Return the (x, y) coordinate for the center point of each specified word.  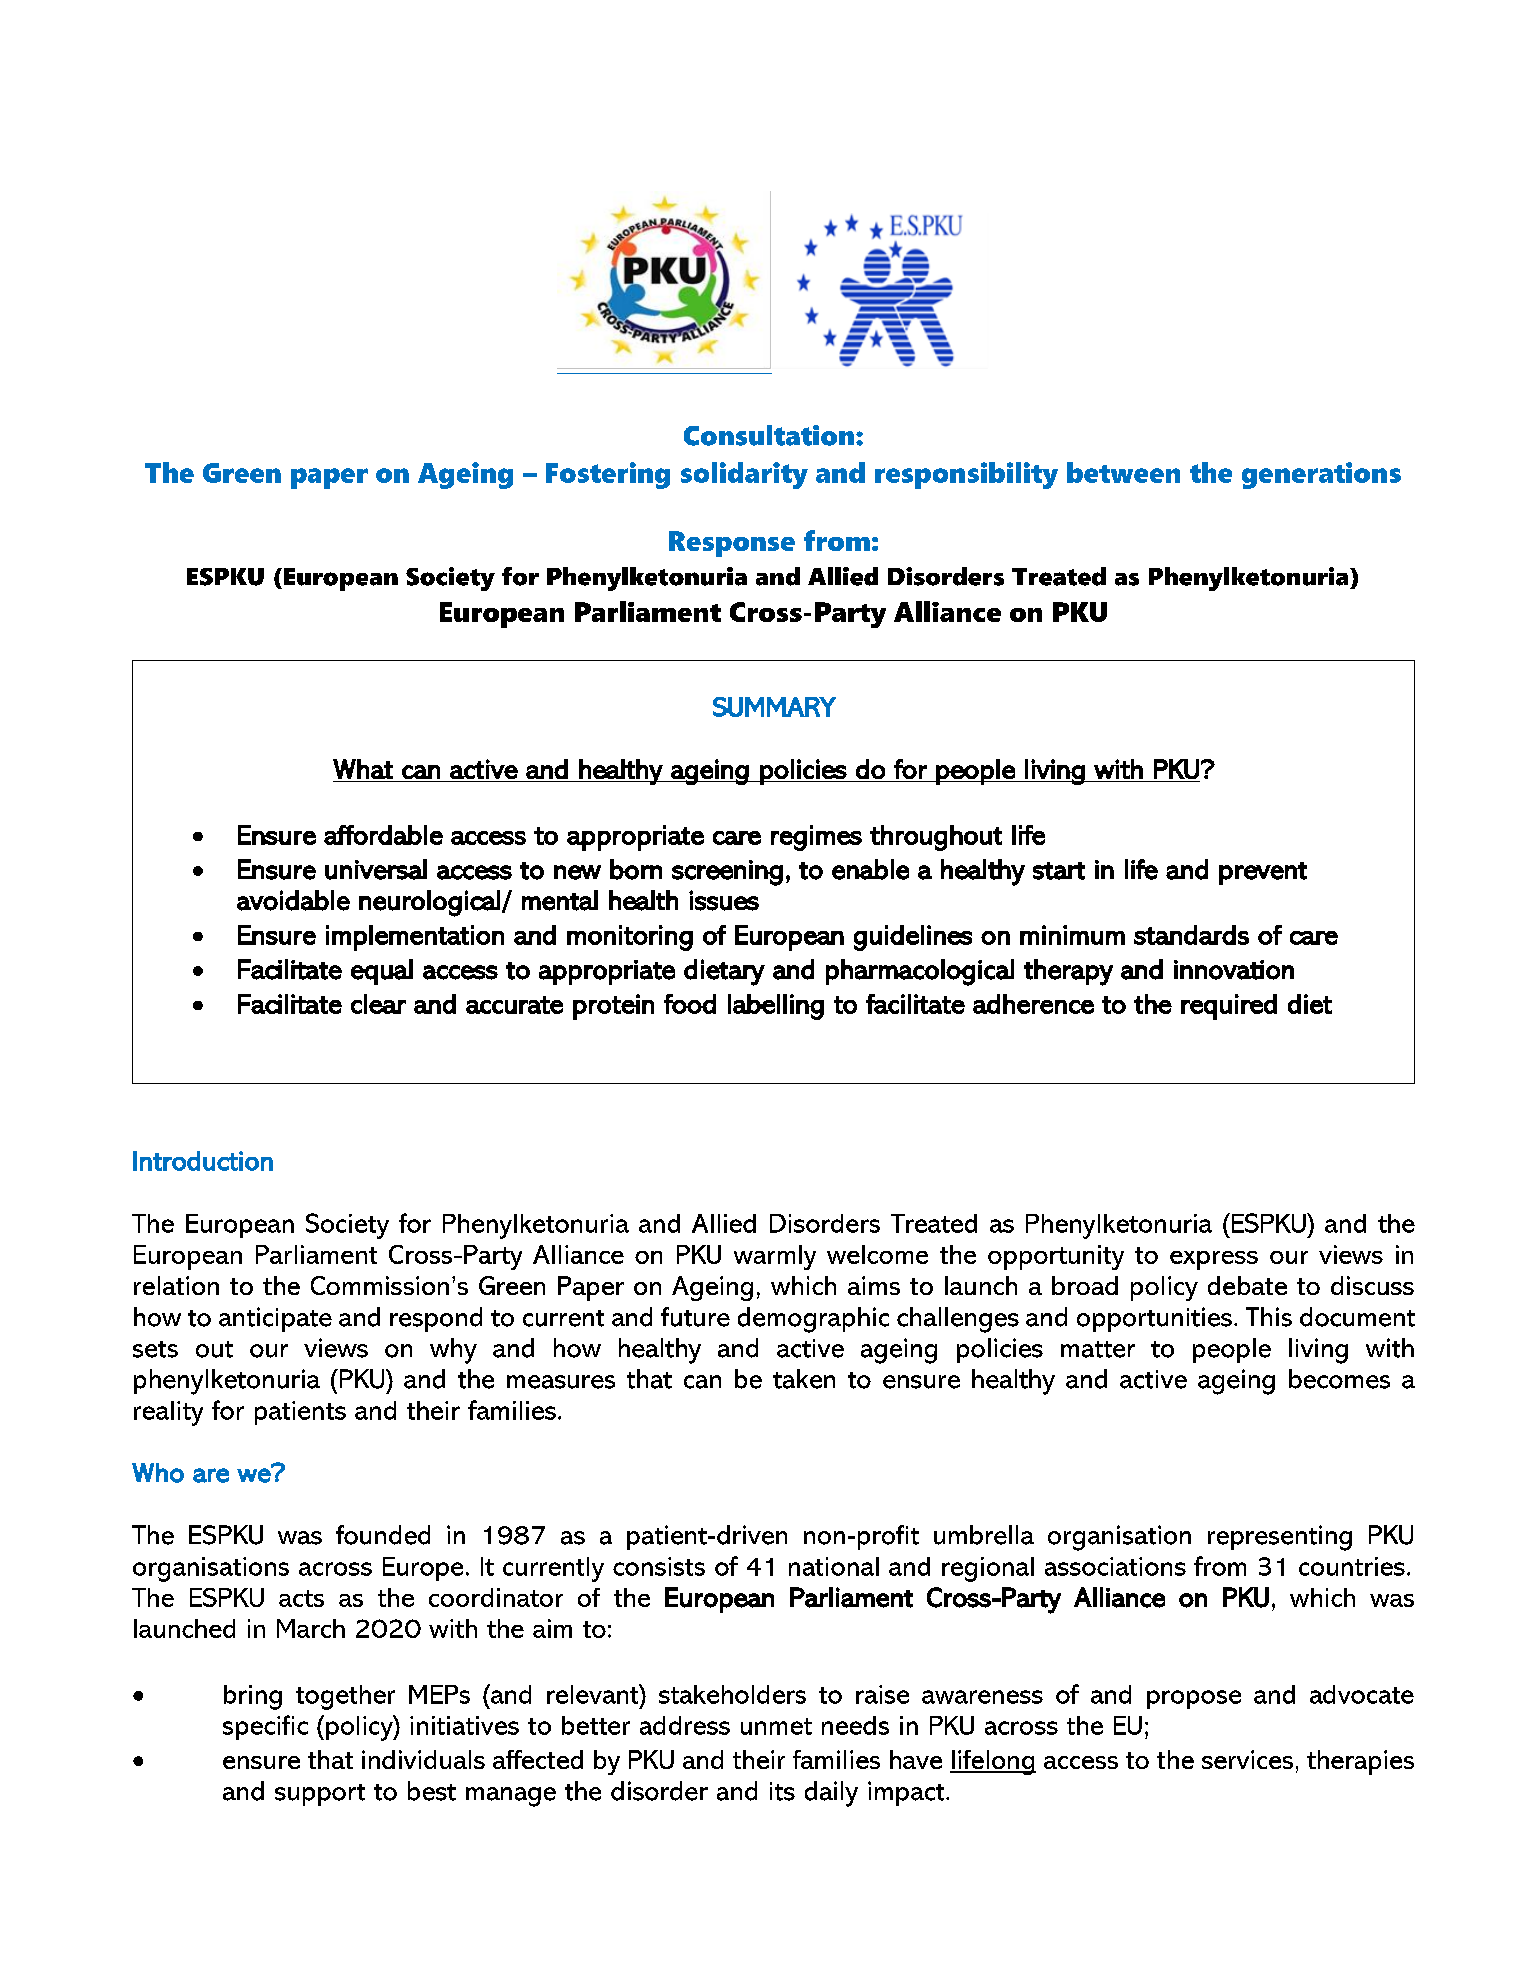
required (1229, 1007)
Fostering (608, 475)
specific (265, 1727)
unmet (776, 1726)
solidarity (744, 475)
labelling (776, 1007)
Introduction (203, 1161)
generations (1321, 475)
